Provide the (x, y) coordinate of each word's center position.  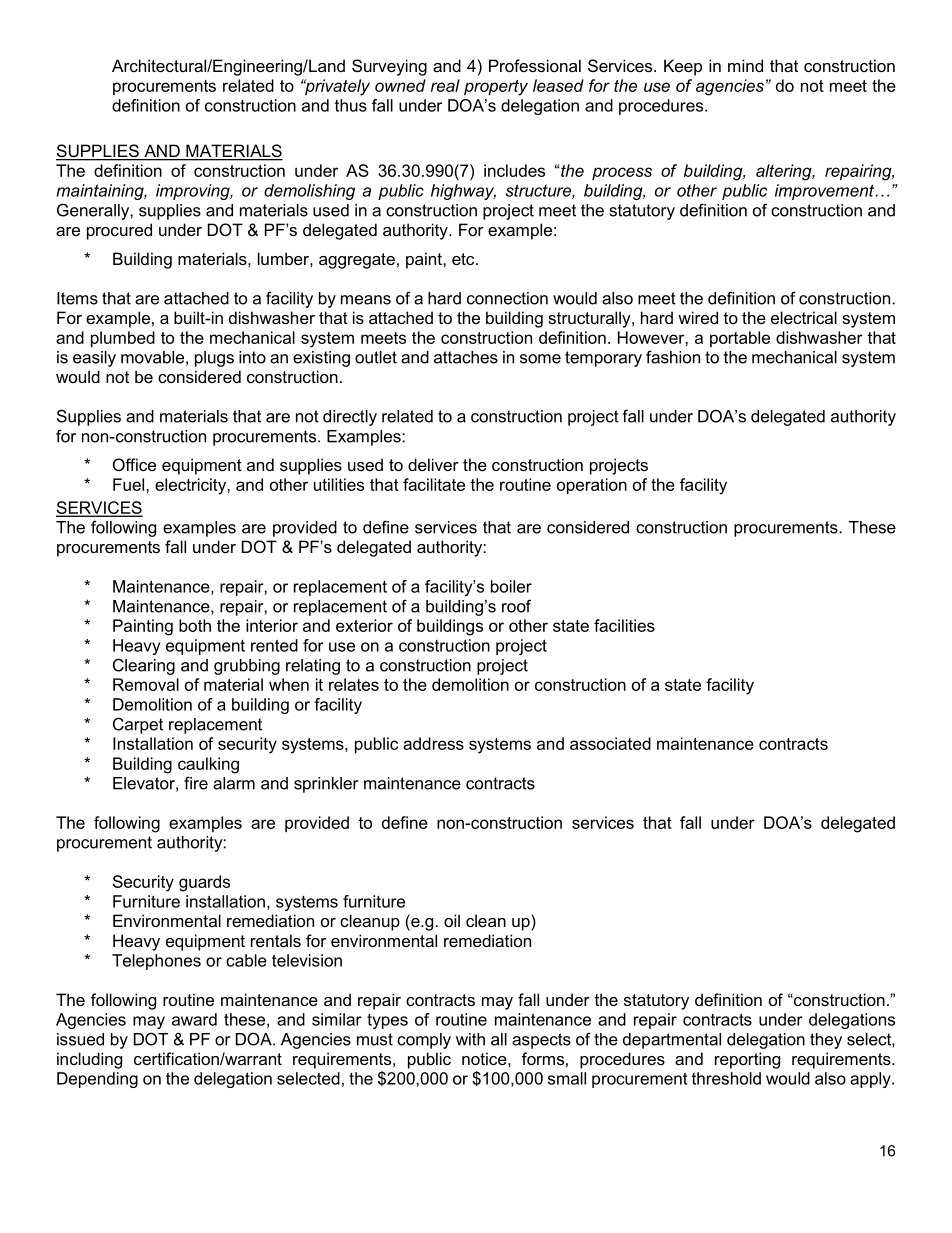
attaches (466, 357)
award (194, 1019)
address (433, 743)
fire (196, 783)
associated (610, 743)
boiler (511, 586)
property (496, 88)
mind (745, 65)
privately (336, 87)
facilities (624, 625)
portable (740, 339)
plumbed (123, 339)
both (195, 625)
